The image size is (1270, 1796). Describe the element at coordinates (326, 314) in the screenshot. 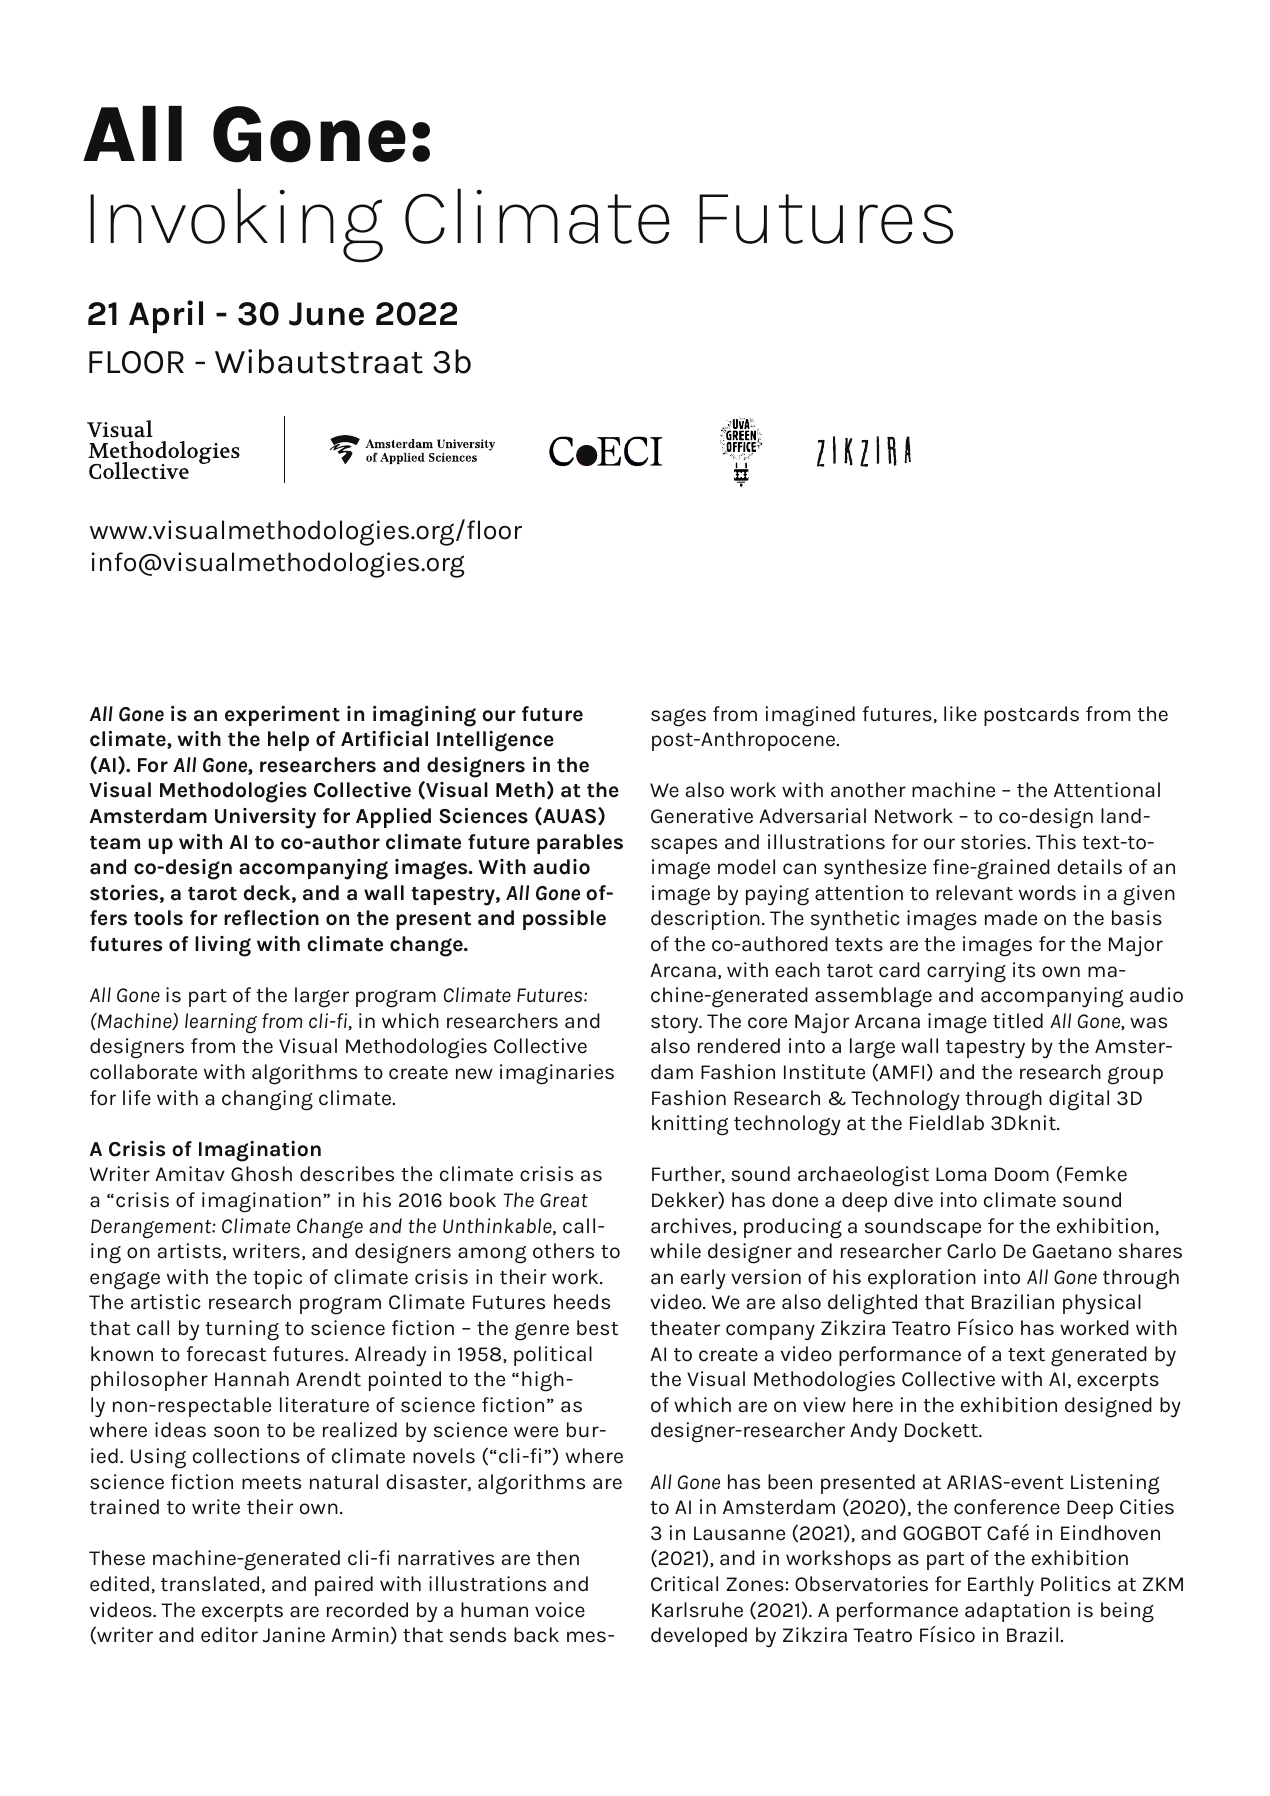

I see `June` at that location.
